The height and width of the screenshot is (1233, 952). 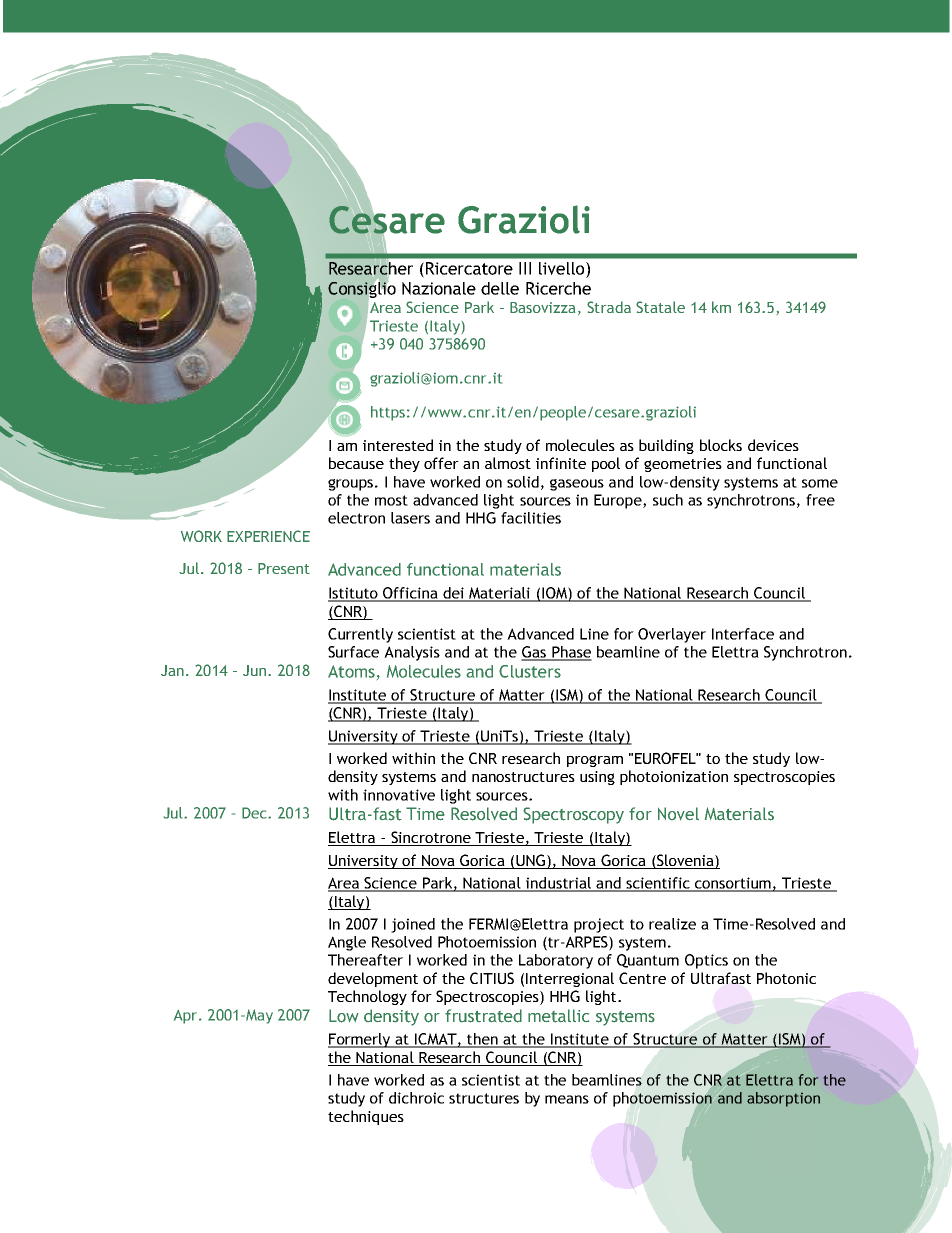 I want to click on UNG, so click(x=530, y=861).
